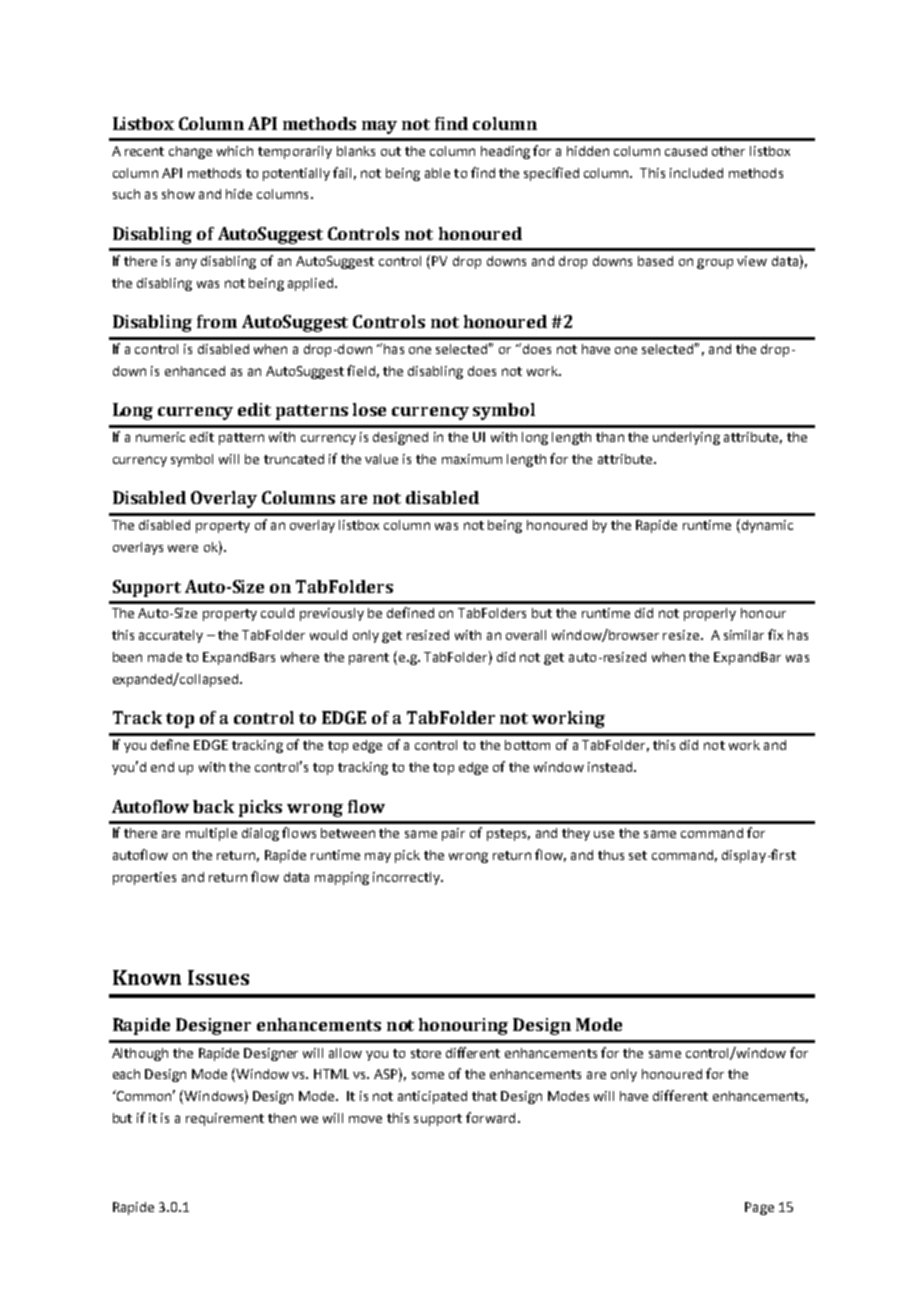  I want to click on heading, so click(505, 152).
